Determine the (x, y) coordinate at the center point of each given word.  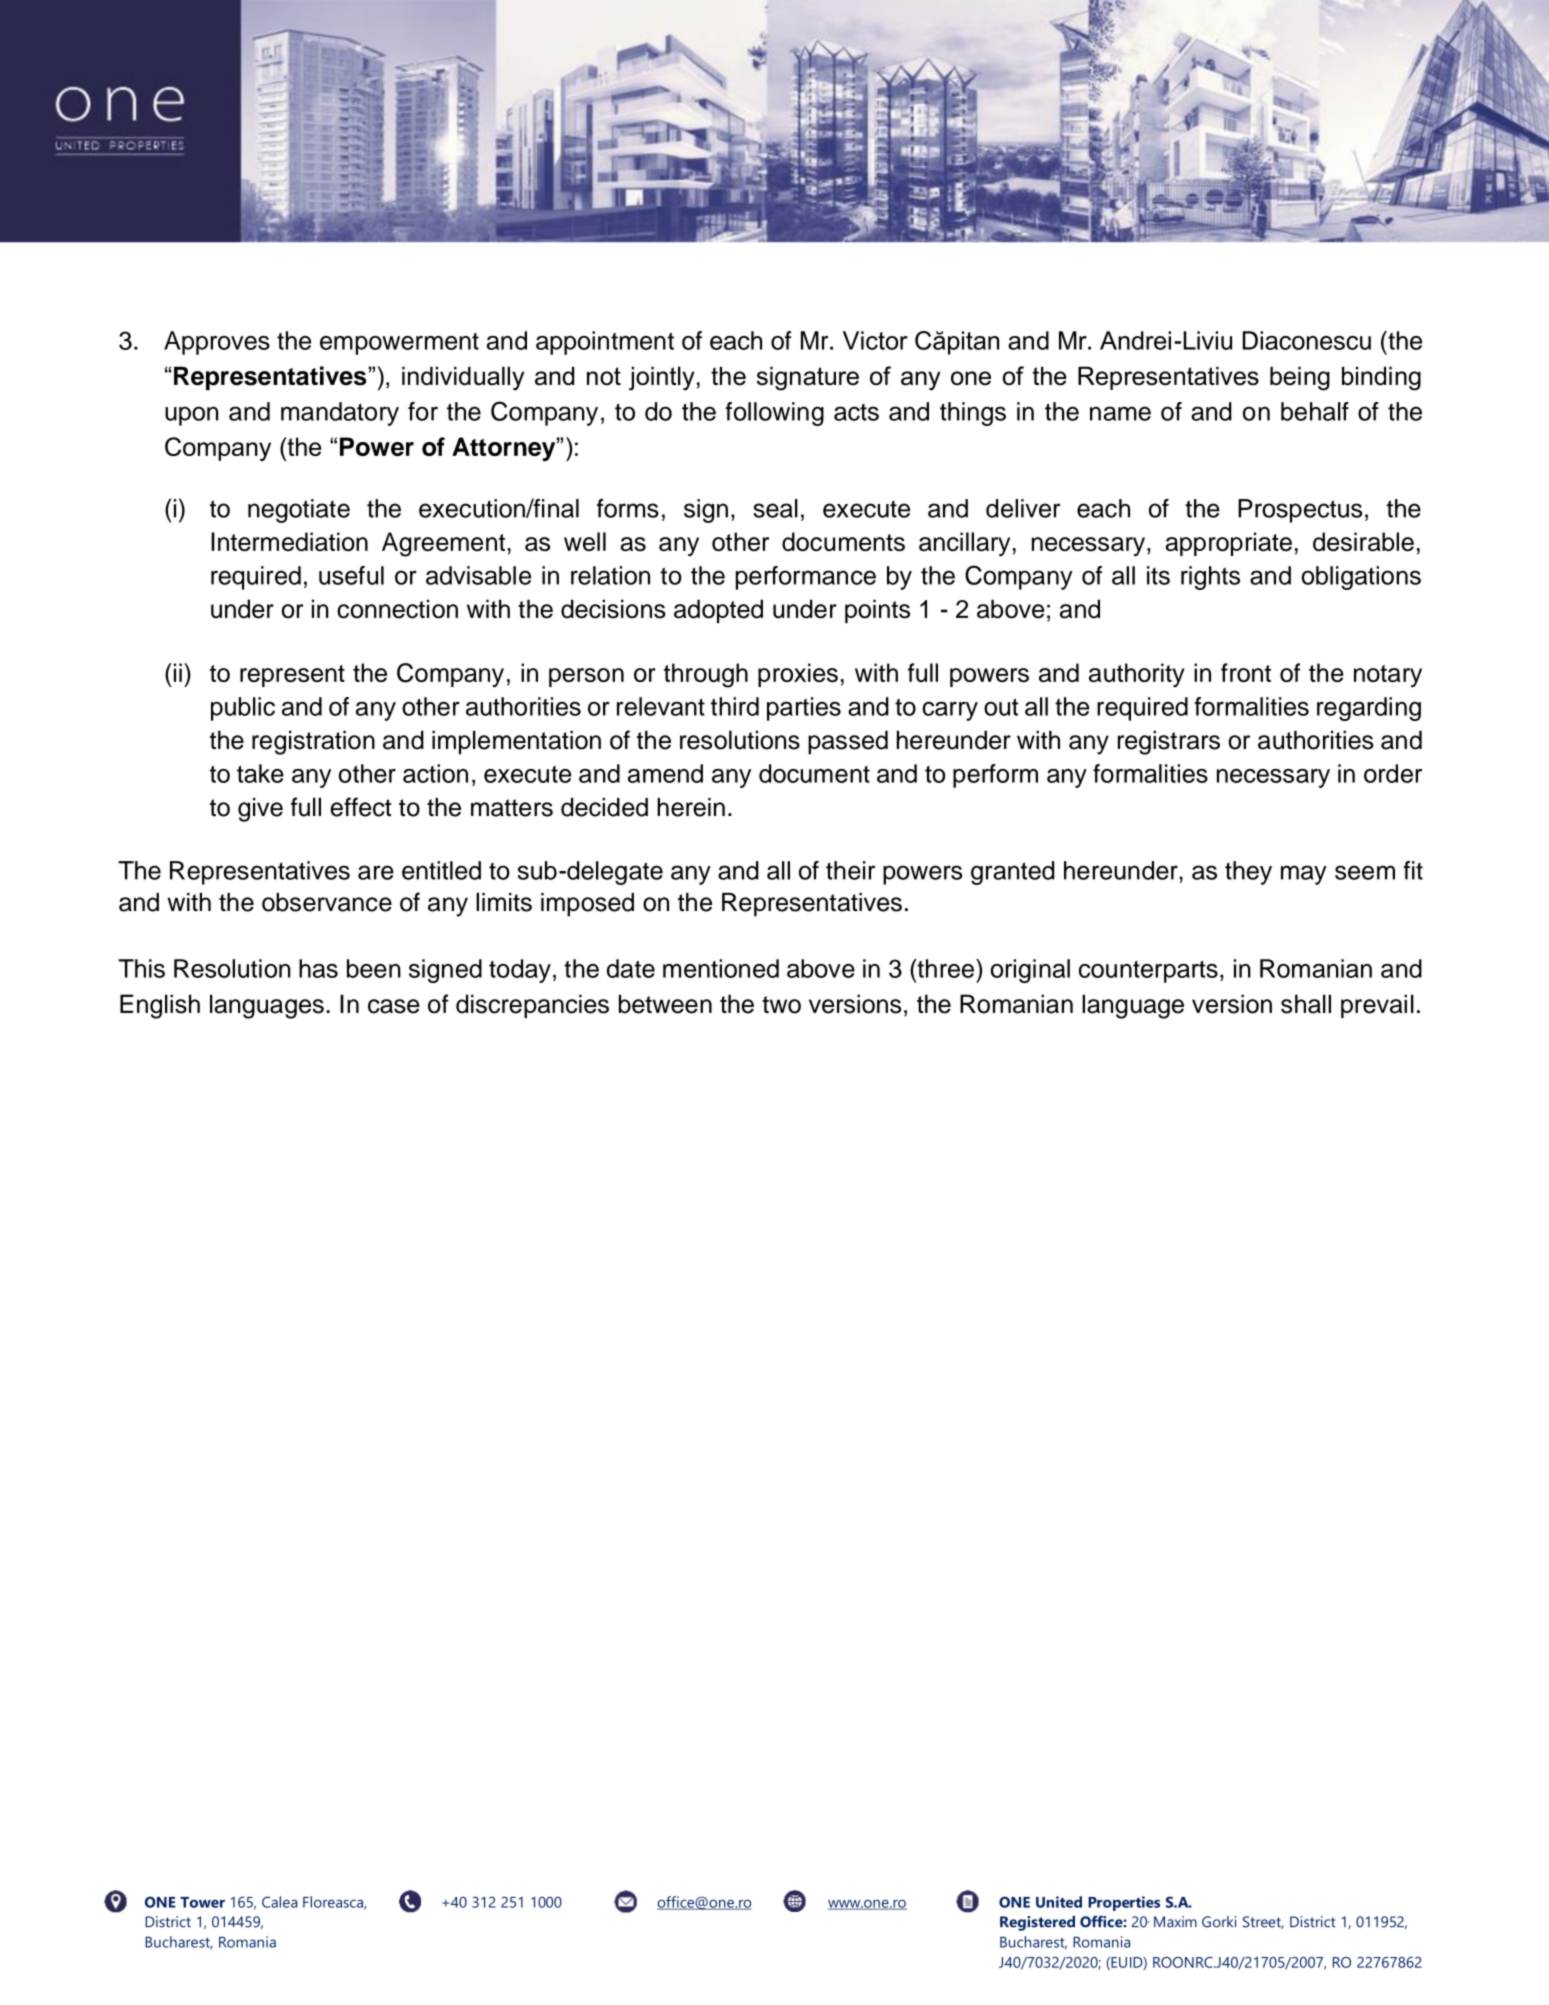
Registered (1037, 1923)
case (394, 1006)
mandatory (340, 414)
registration (313, 742)
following (774, 414)
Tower (202, 1902)
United (1059, 1902)
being (1300, 378)
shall (1306, 1004)
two (781, 1005)
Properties (1124, 1903)
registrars (1169, 742)
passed (848, 742)
